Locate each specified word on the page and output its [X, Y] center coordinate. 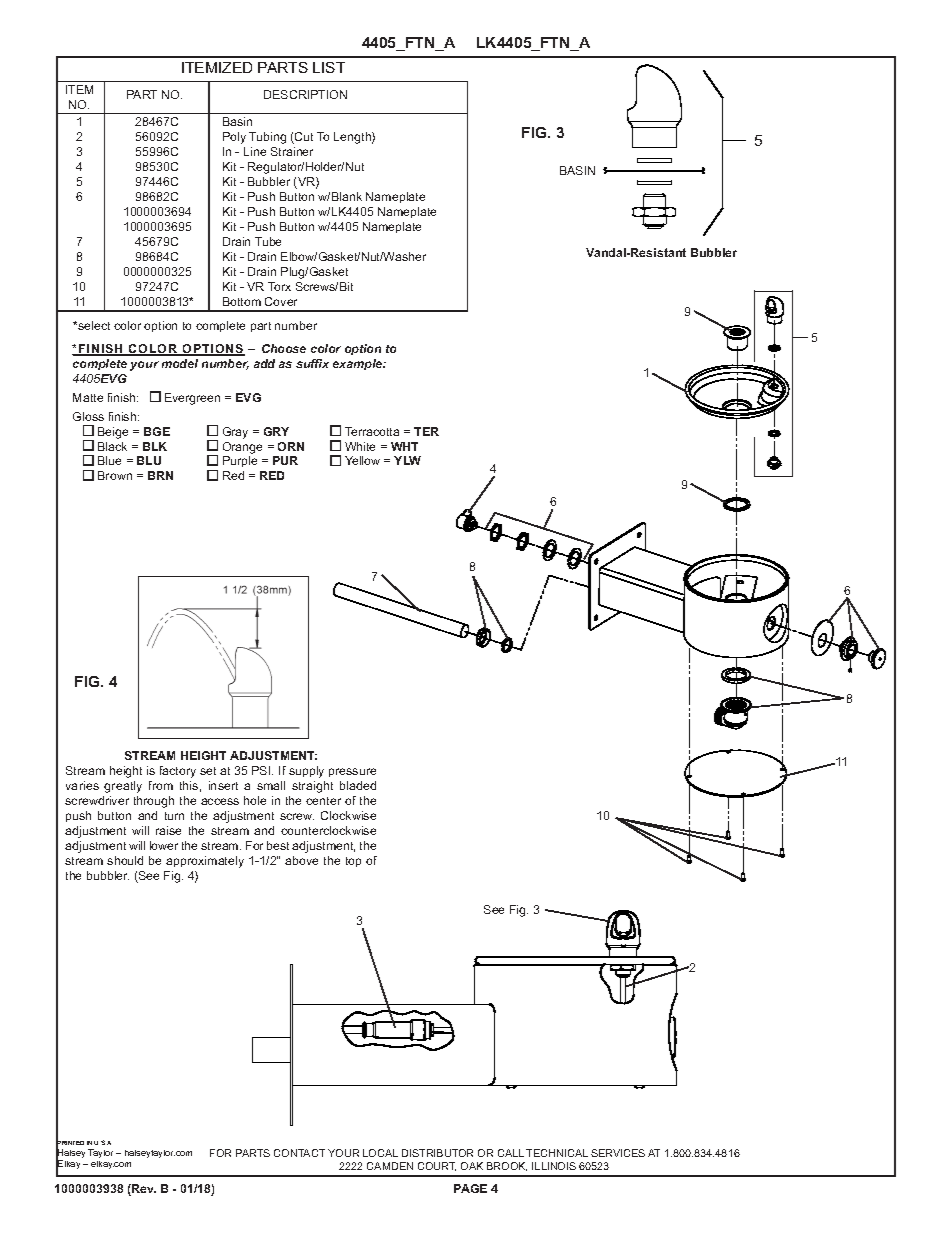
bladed [358, 785]
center [323, 801]
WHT [404, 446]
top [353, 862]
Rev [143, 1190]
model [180, 363]
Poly [234, 138]
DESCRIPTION [305, 94]
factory [178, 772]
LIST [329, 67]
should [125, 860]
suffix [312, 363]
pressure [352, 772]
